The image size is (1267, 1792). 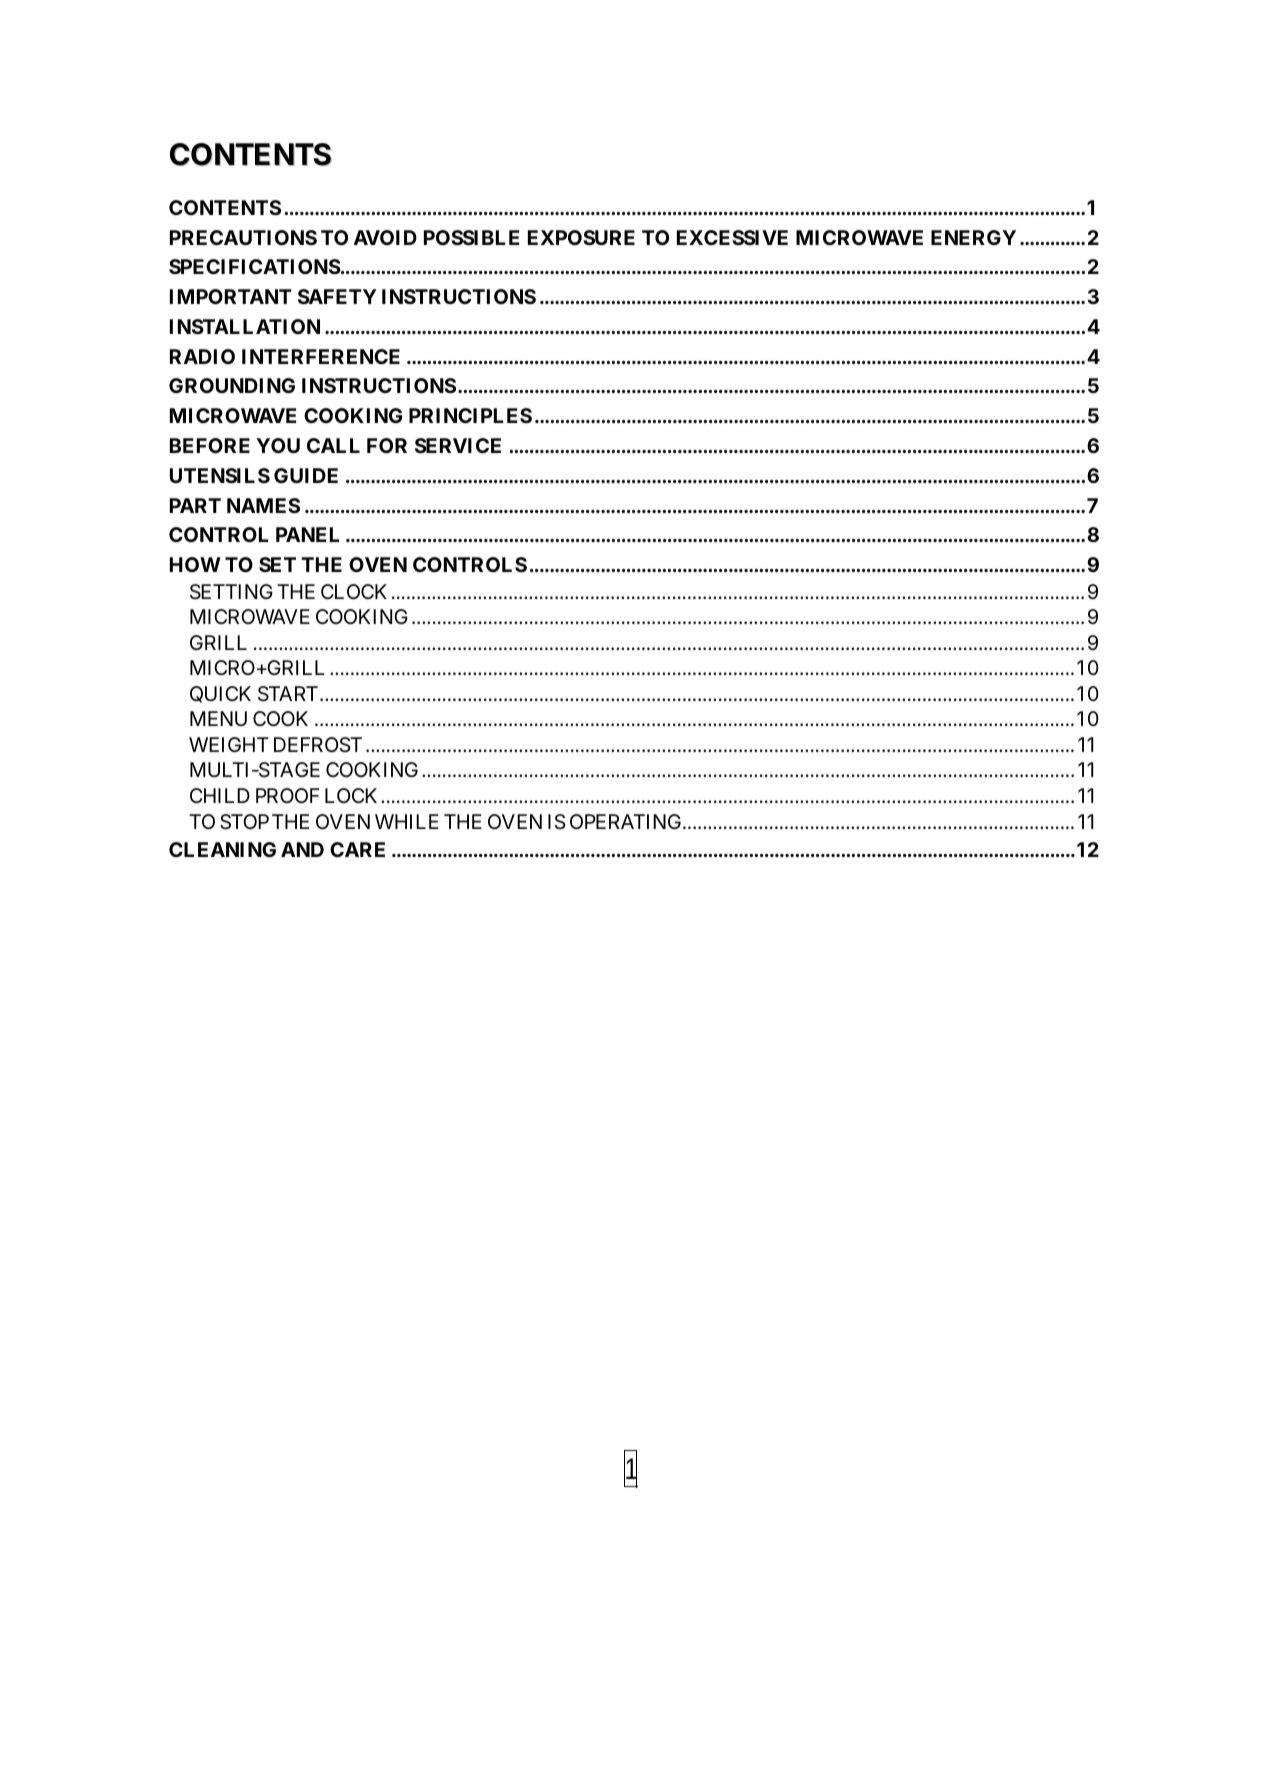 What do you see at coordinates (732, 237) in the screenshot?
I see `EXCESSIVE` at bounding box center [732, 237].
